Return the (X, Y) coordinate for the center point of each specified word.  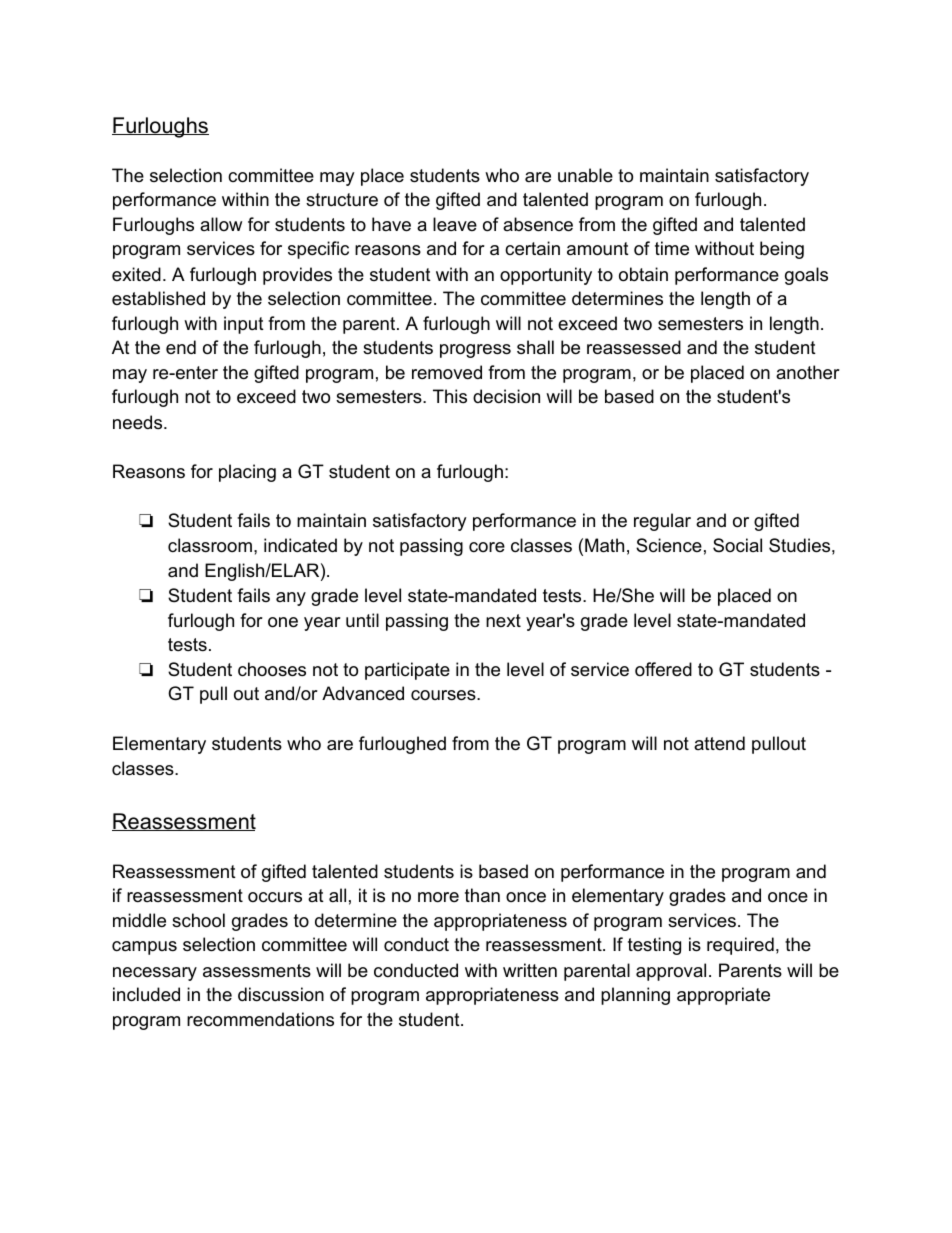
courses (444, 695)
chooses (272, 669)
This (450, 396)
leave (455, 224)
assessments (257, 971)
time (672, 248)
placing (247, 473)
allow (221, 224)
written (530, 970)
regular (662, 522)
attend (719, 743)
